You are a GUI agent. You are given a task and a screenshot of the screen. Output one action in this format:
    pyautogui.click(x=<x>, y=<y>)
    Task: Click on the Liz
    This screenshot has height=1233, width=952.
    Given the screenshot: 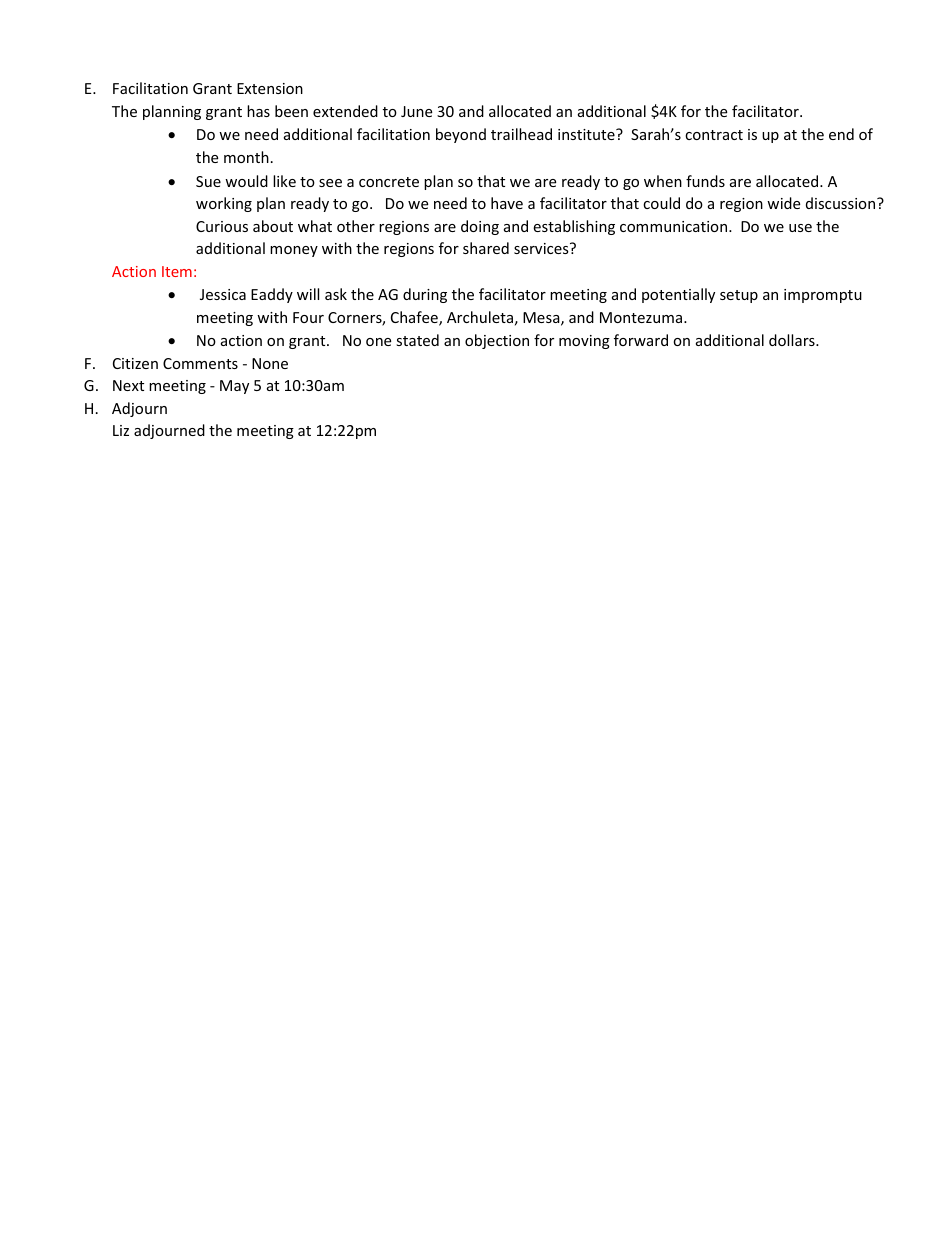 What is the action you would take?
    pyautogui.click(x=121, y=430)
